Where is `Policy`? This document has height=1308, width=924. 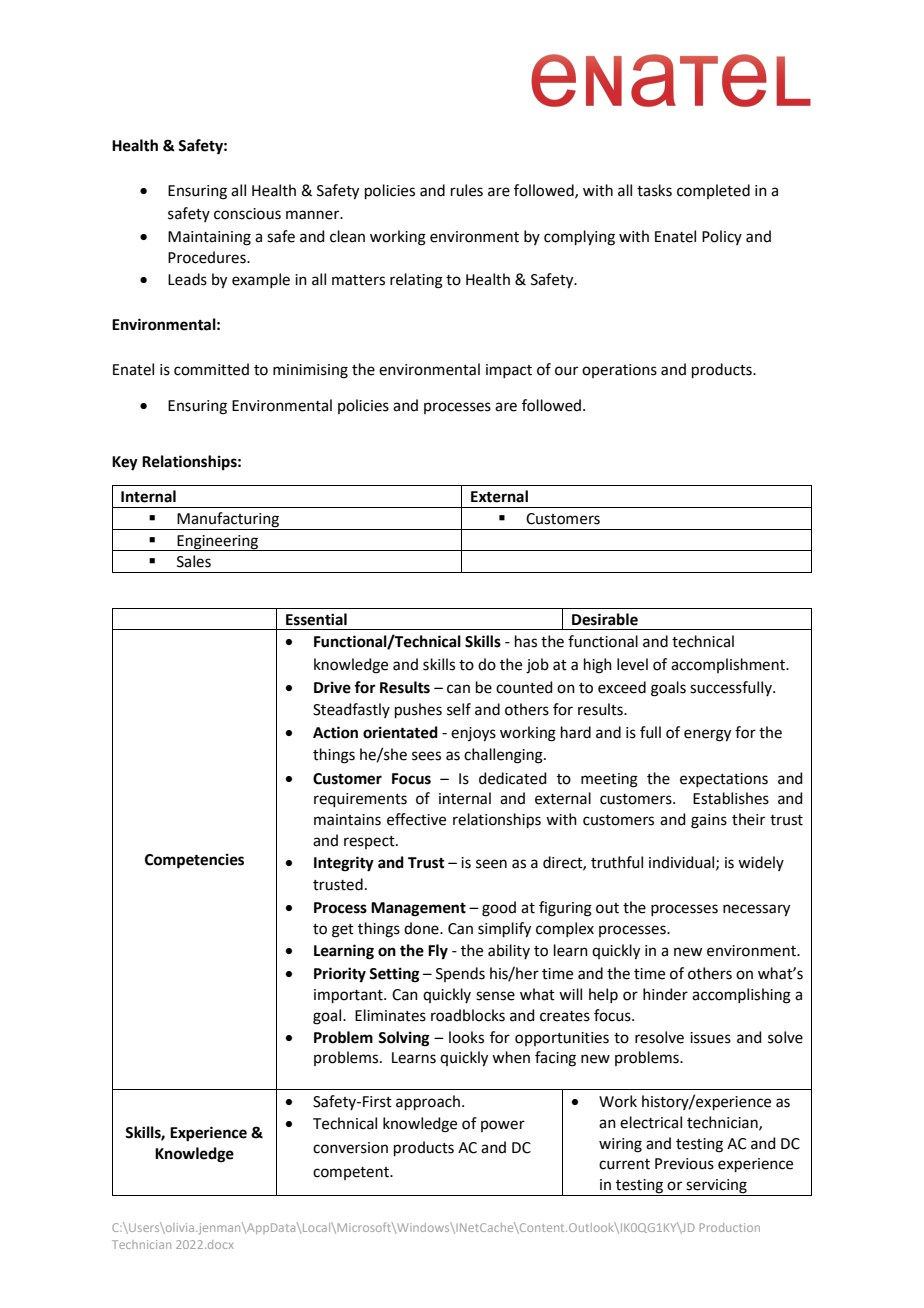 Policy is located at coordinates (722, 237).
